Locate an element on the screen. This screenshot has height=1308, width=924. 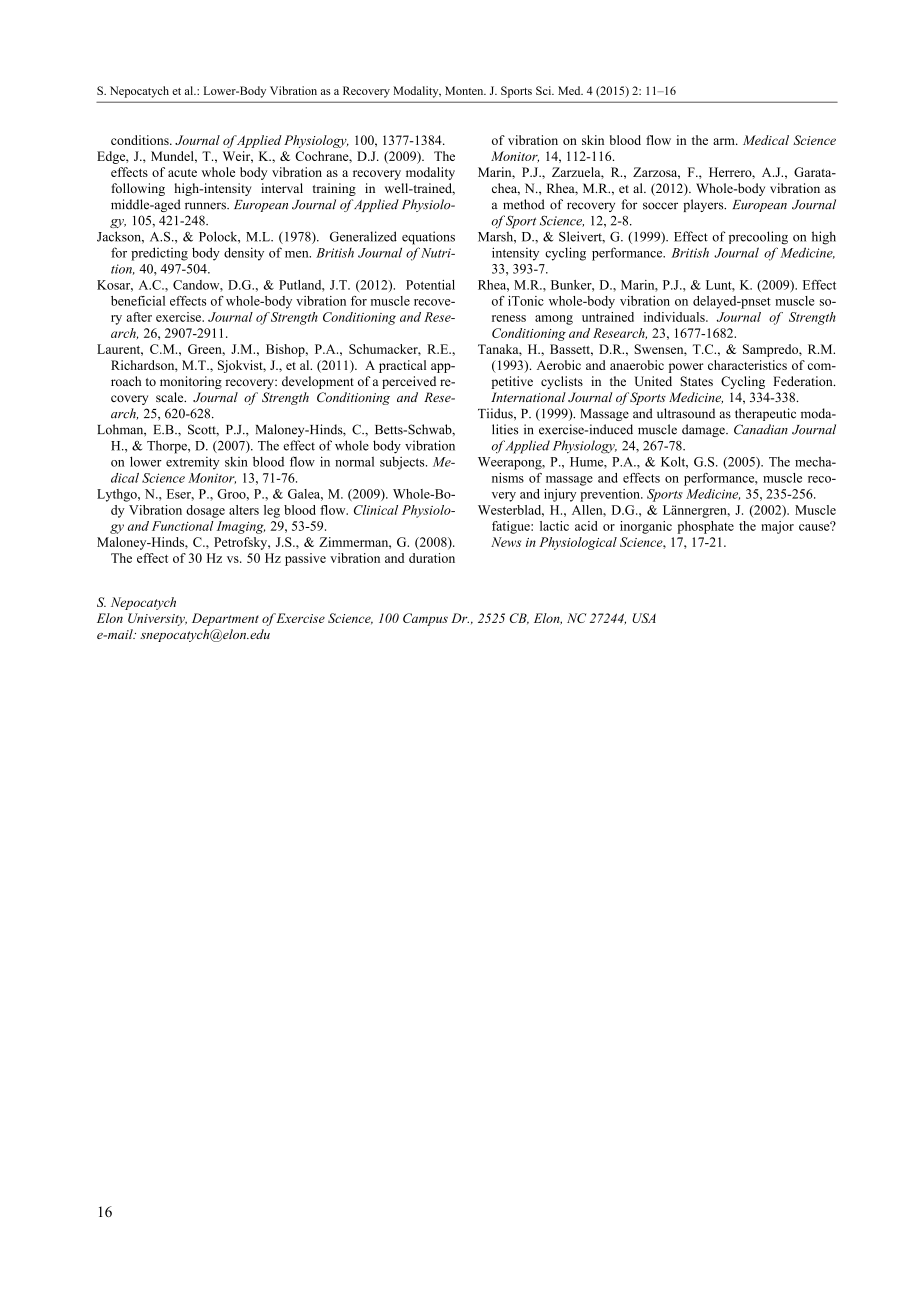
development is located at coordinates (318, 382).
